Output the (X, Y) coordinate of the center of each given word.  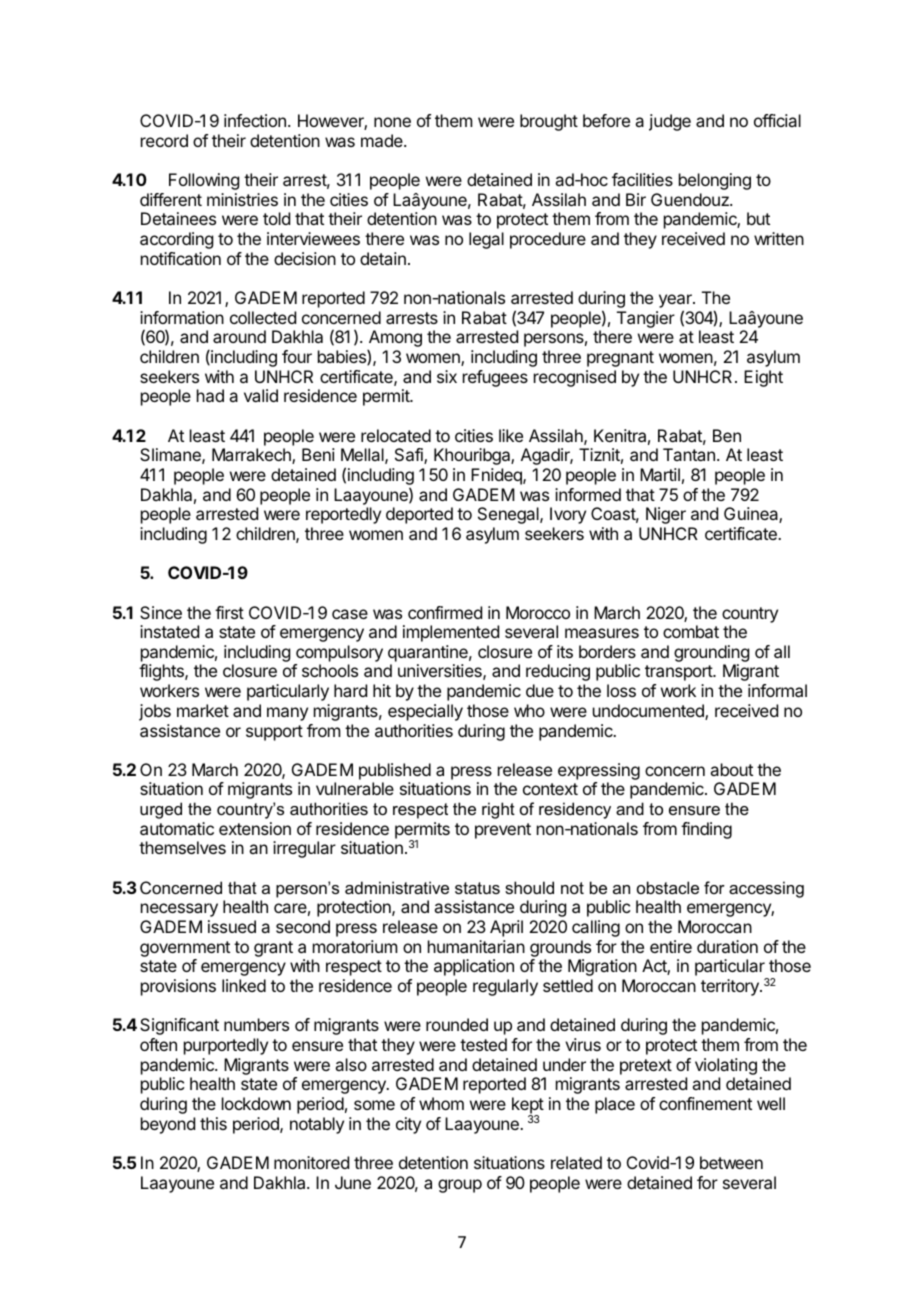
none (392, 122)
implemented (451, 633)
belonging (715, 181)
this (213, 1123)
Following (204, 181)
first (229, 612)
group (460, 1186)
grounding (711, 655)
